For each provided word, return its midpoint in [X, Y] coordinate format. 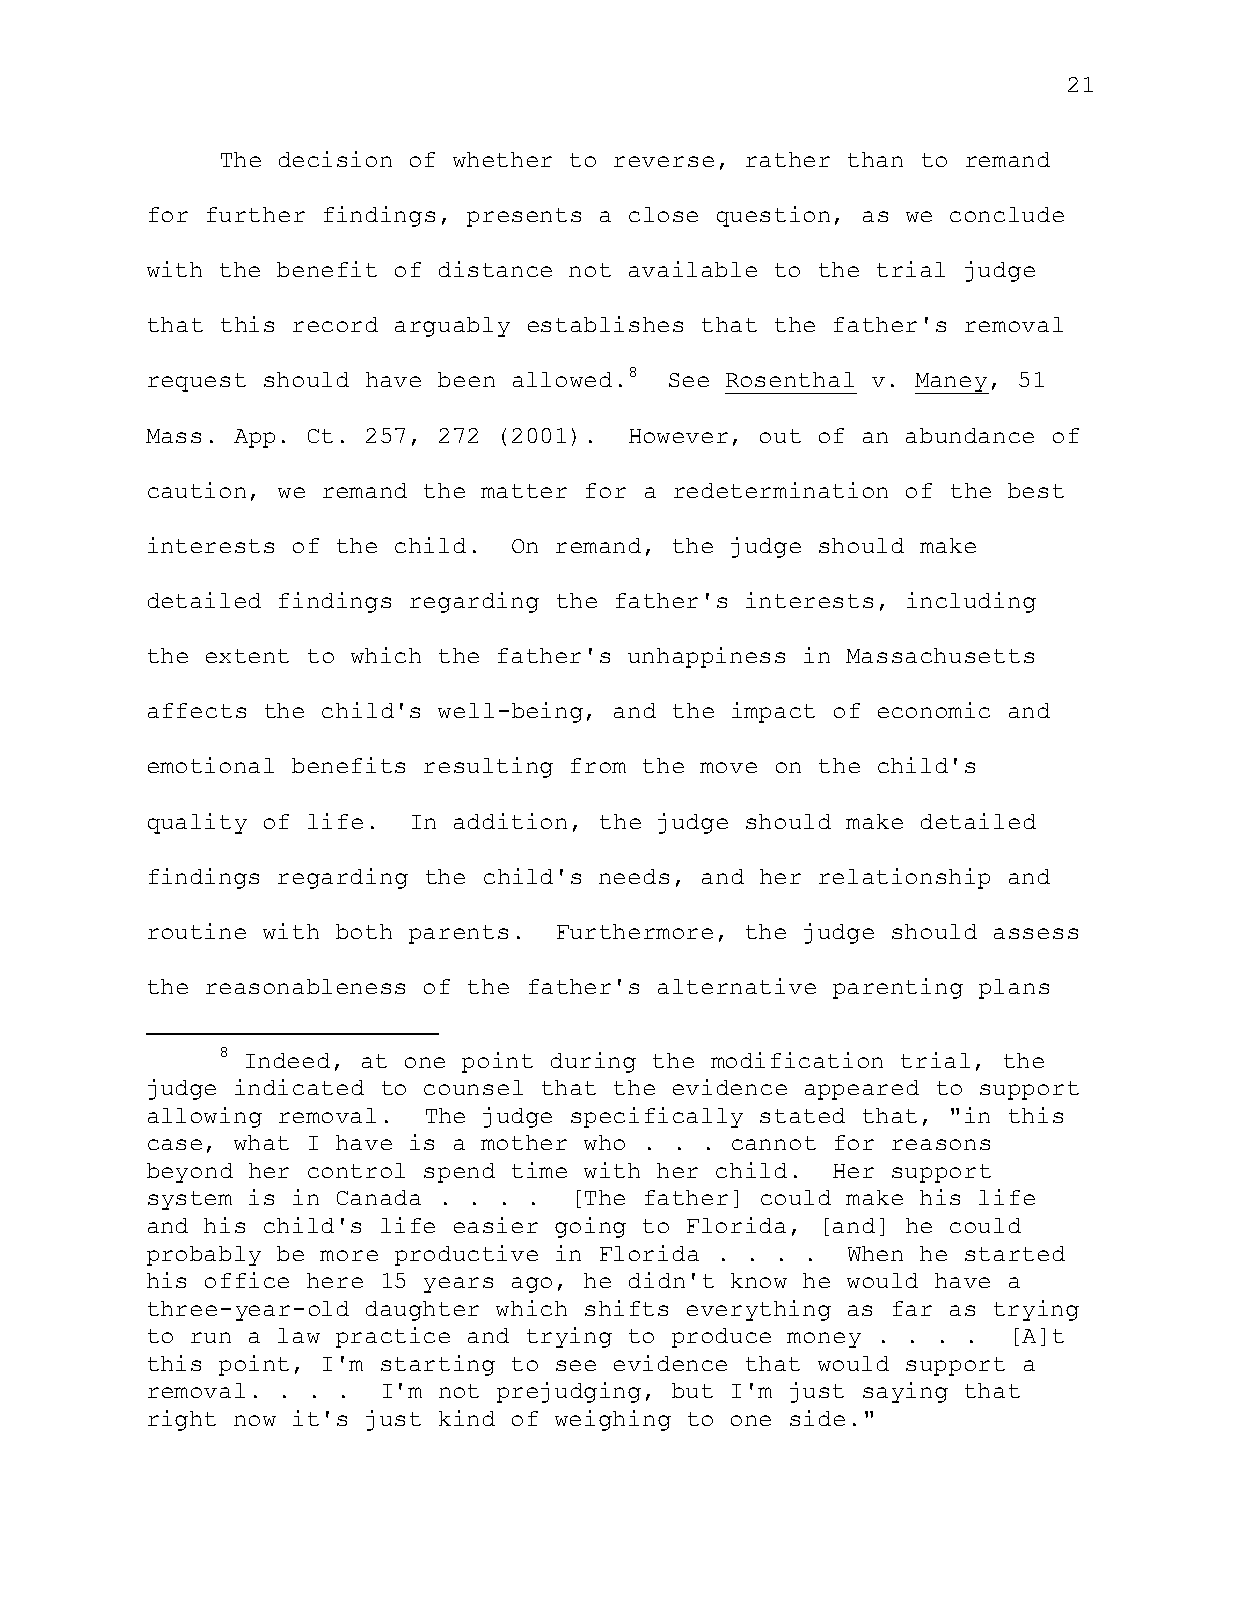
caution [197, 490]
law [299, 1335]
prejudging [569, 1392]
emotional [211, 765]
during [593, 1062]
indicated [299, 1087]
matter [524, 491]
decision [335, 159]
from [598, 765]
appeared [862, 1090]
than [875, 159]
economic [934, 710]
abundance [970, 435]
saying [905, 1392]
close [663, 214]
